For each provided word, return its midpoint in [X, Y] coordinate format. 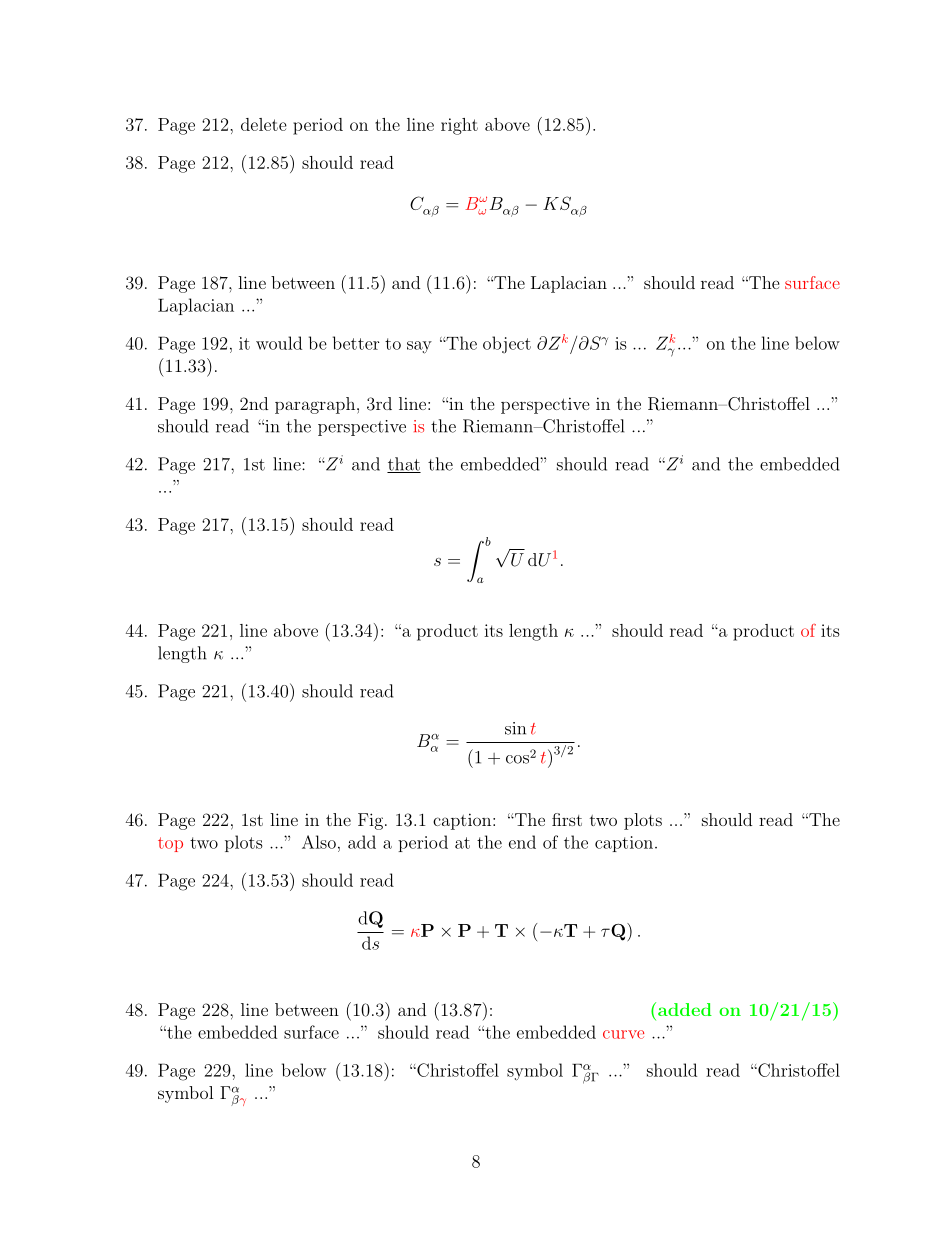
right [459, 126]
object [507, 345]
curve [623, 1034]
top [170, 844]
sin [515, 728]
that [404, 465]
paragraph [315, 405]
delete [264, 124]
